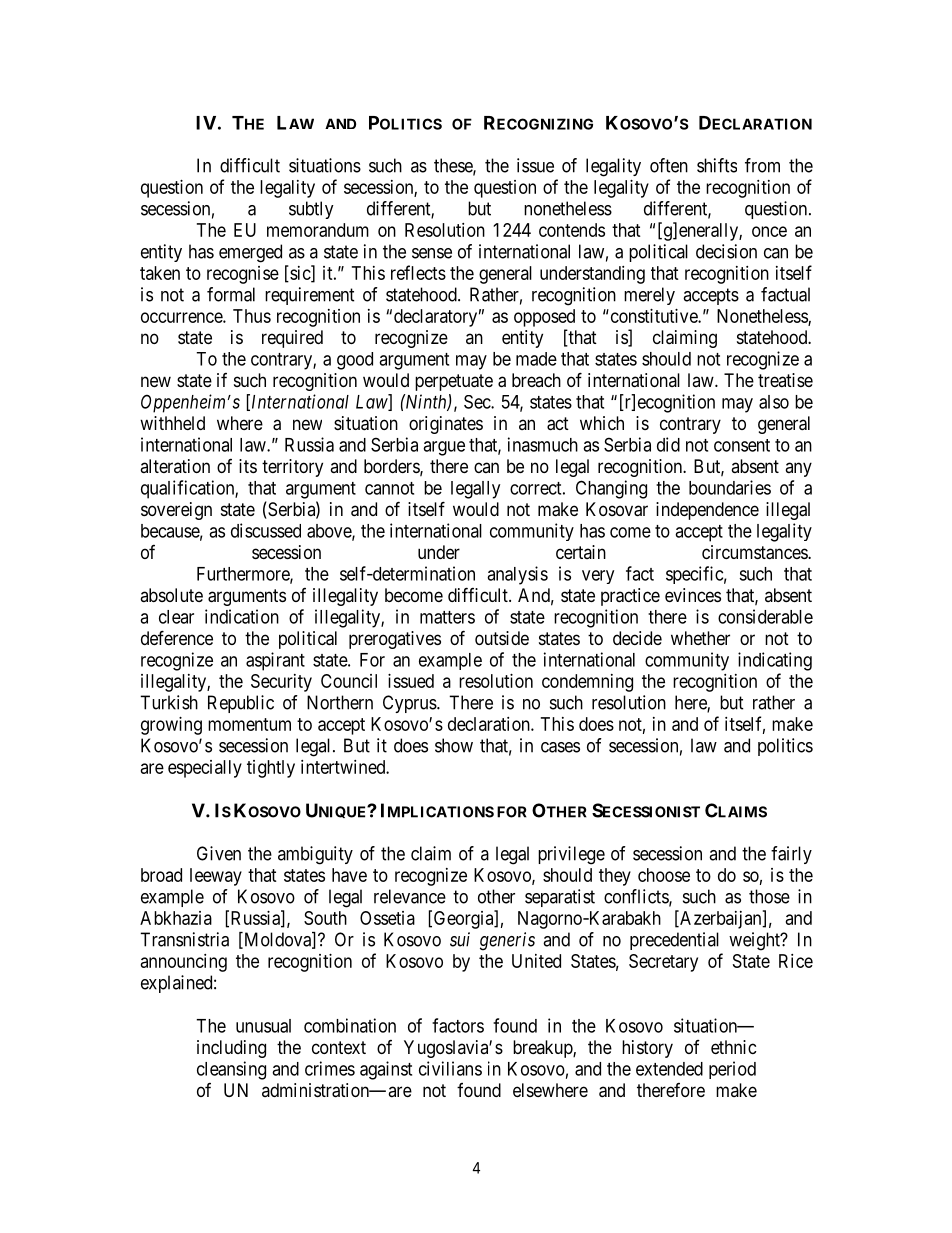 This page has height=1233, width=952. Describe the element at coordinates (311, 210) in the page. I see `subtly` at that location.
